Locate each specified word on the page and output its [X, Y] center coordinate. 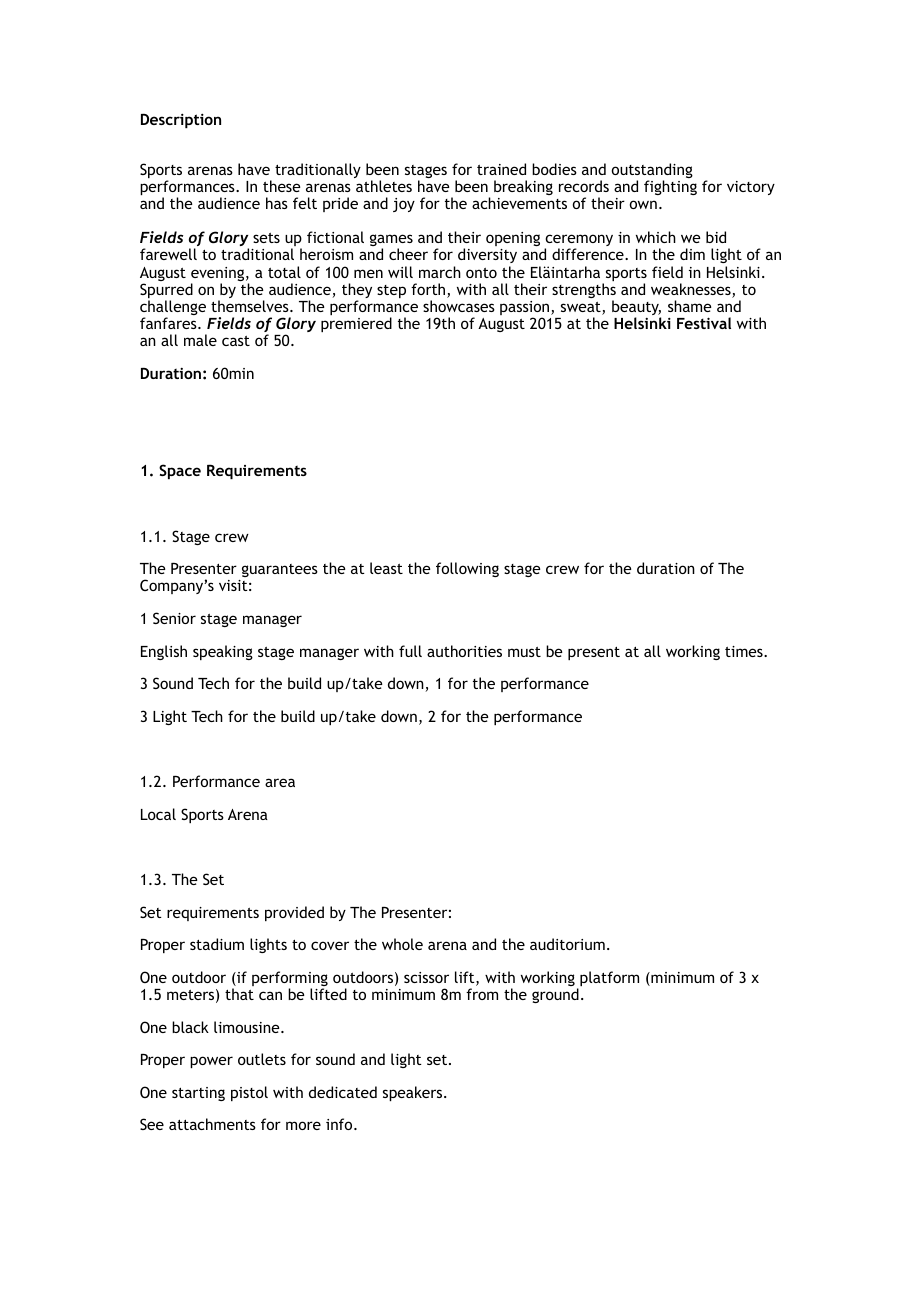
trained [501, 169]
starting [198, 1094]
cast [236, 341]
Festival [704, 323]
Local [158, 814]
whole [402, 944]
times [745, 651]
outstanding [652, 172]
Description [181, 120]
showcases [459, 306]
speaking [223, 652]
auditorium [567, 944]
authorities [464, 651]
